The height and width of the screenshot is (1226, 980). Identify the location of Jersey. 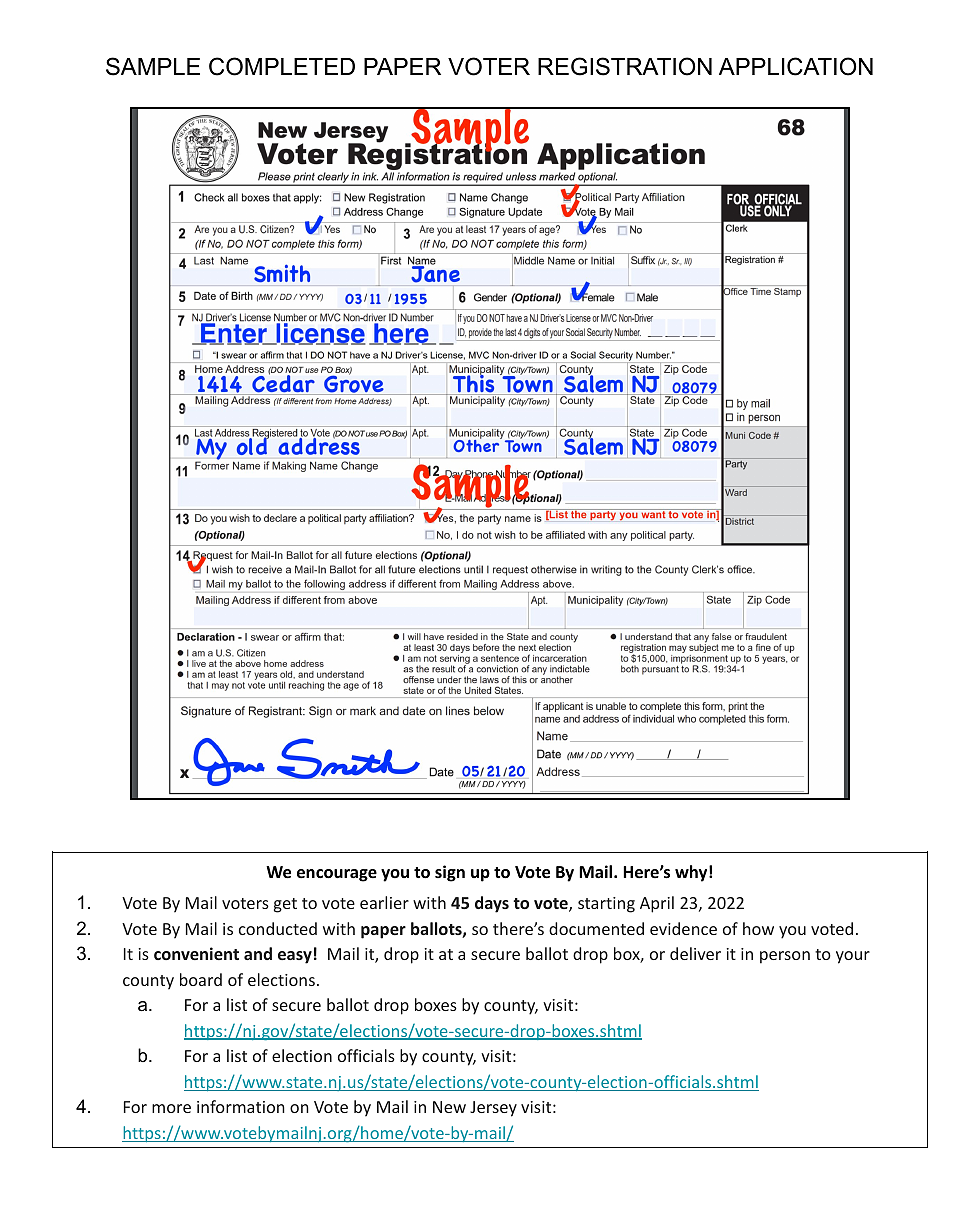
(493, 1109).
